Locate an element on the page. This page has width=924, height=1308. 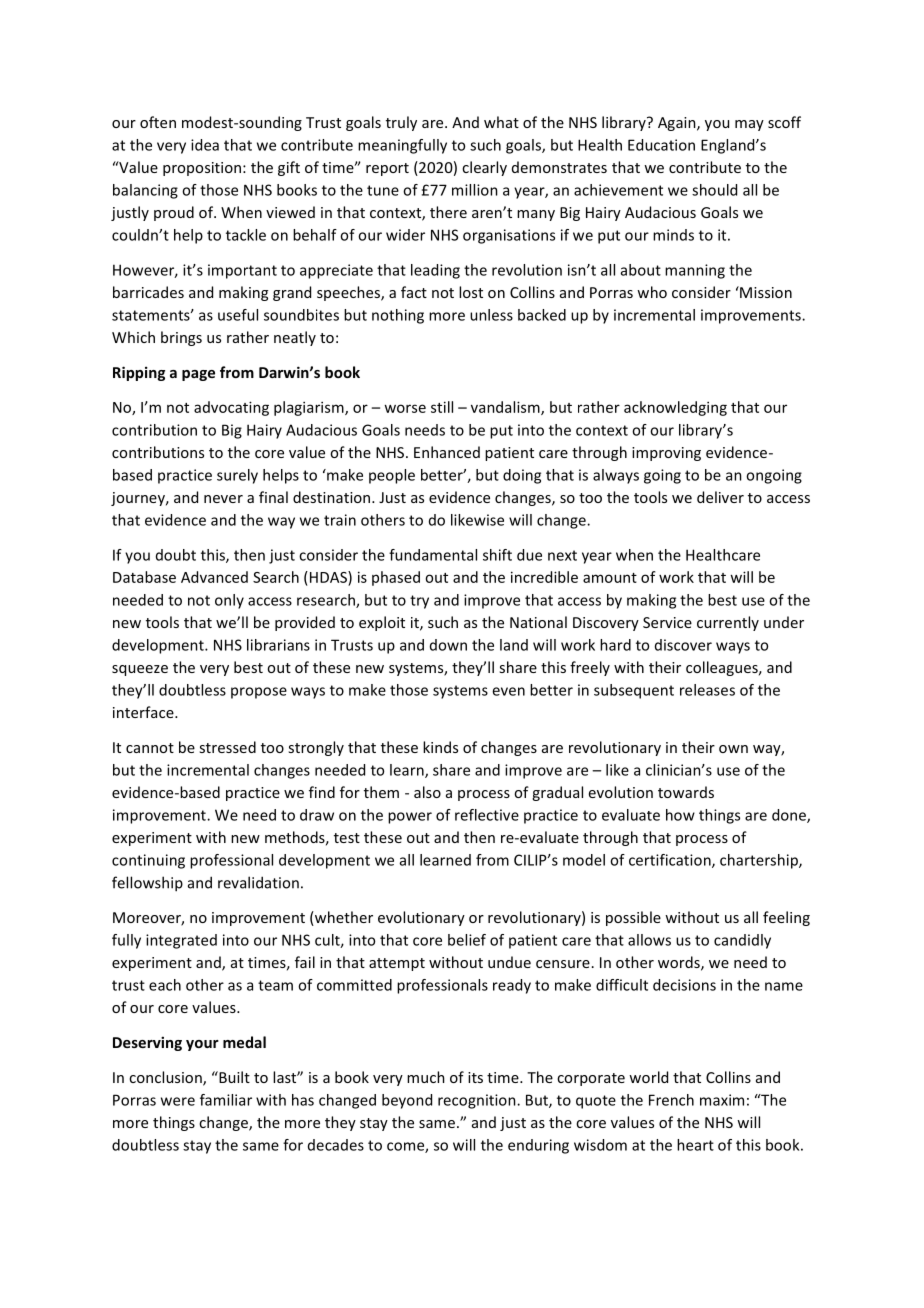
maxim is located at coordinates (722, 1100).
